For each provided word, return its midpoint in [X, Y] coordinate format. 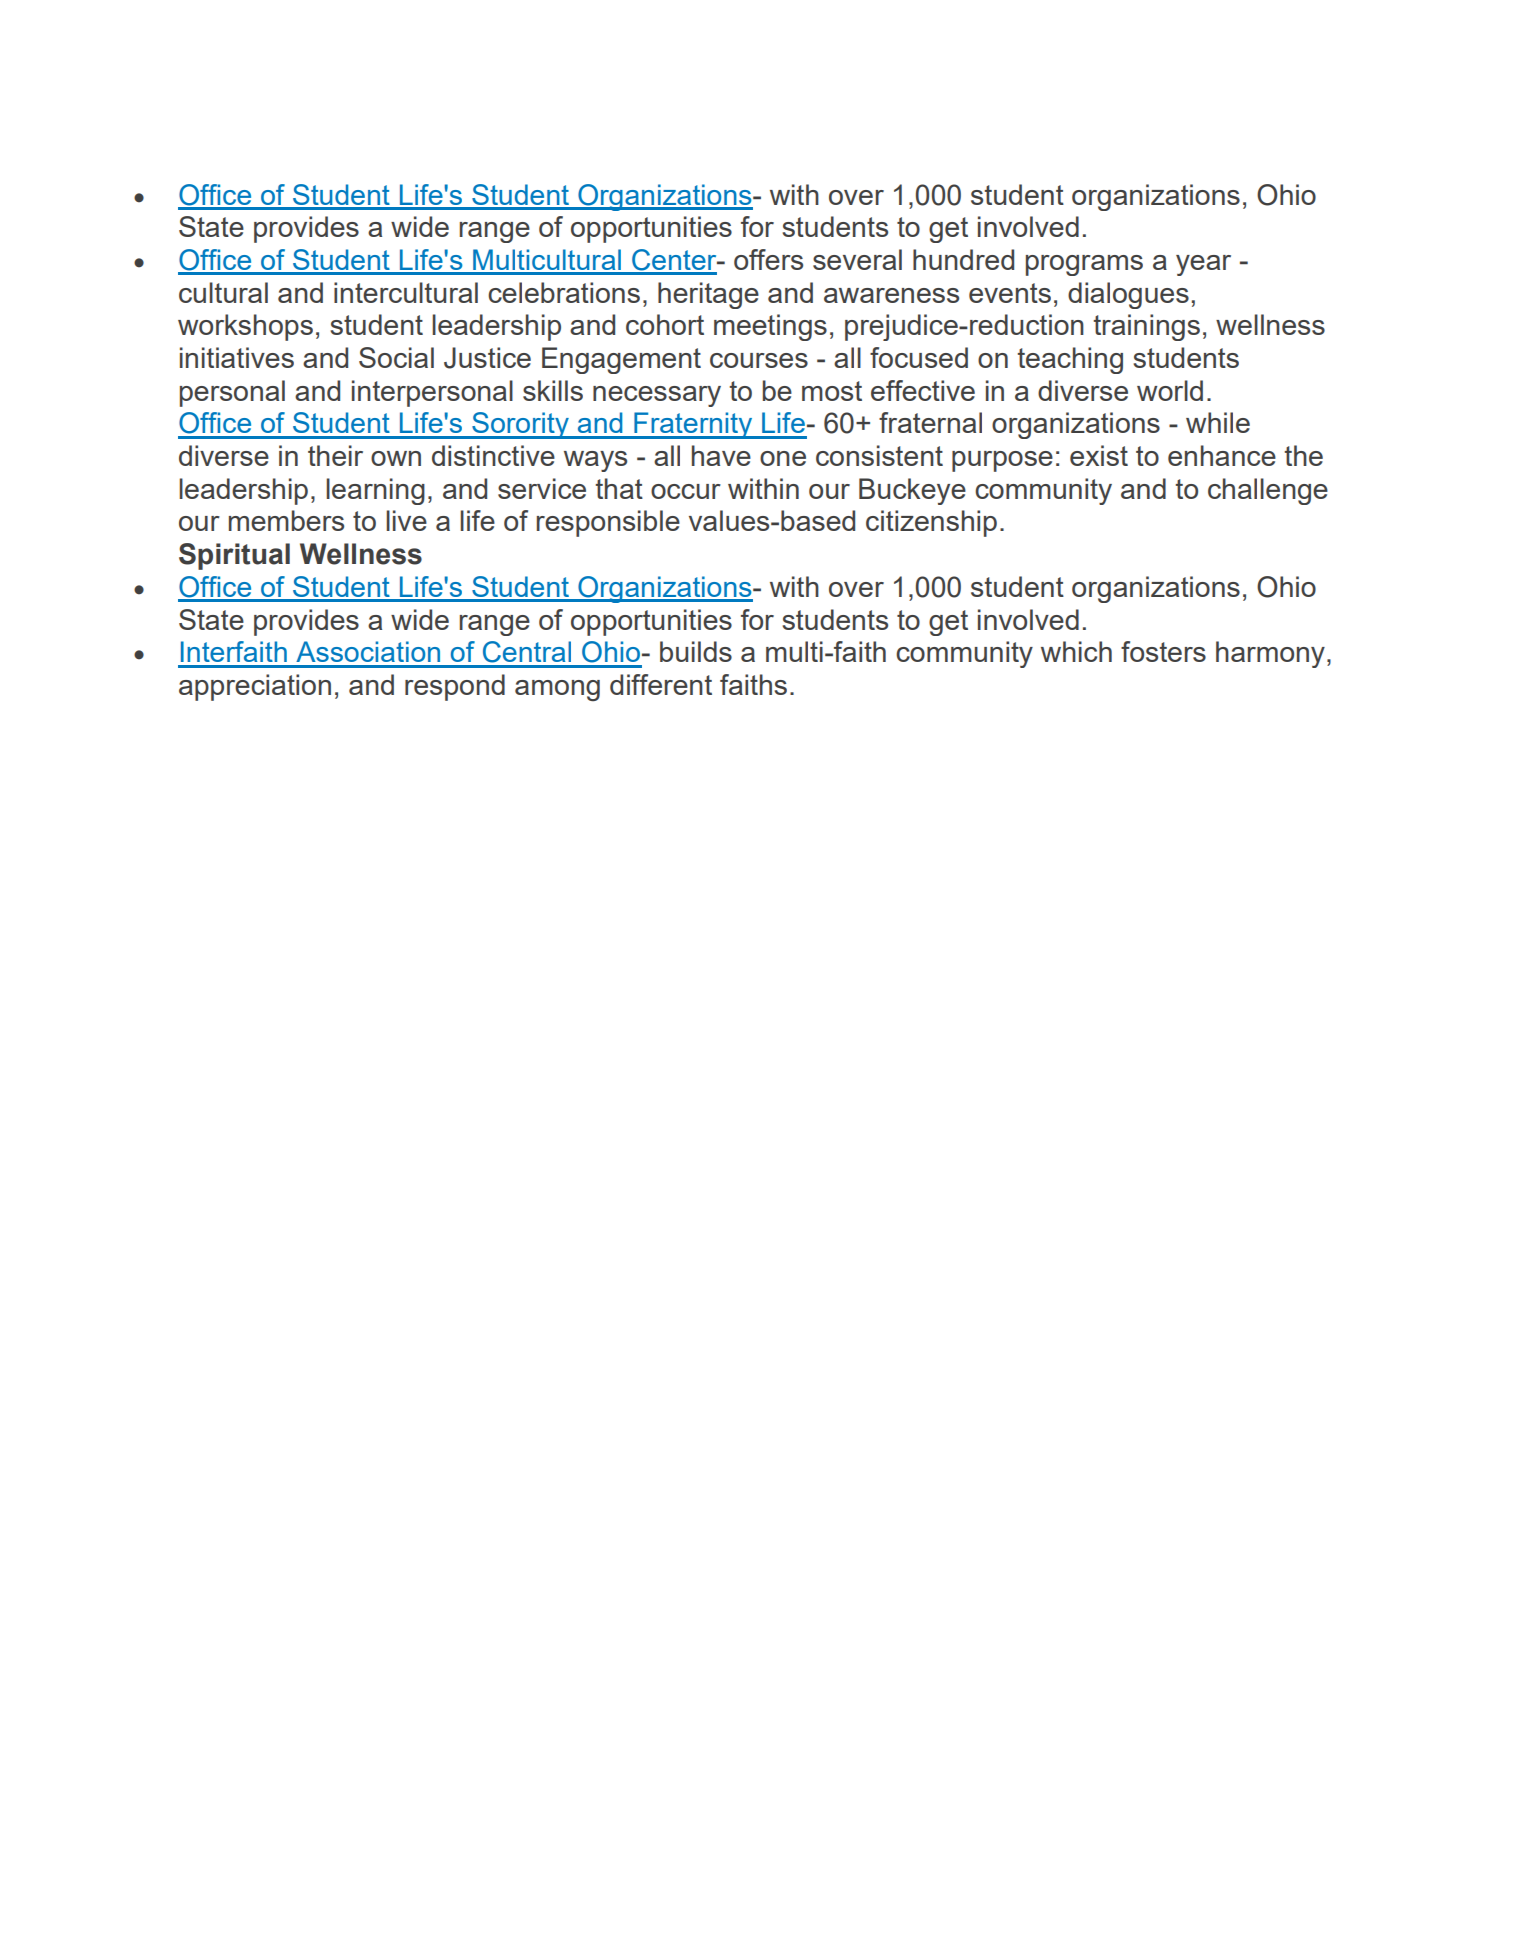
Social [396, 357]
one [783, 458]
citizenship [931, 523]
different [661, 684]
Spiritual [234, 556]
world [1170, 390]
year [1203, 265]
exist [1099, 455]
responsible [608, 523]
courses [759, 360]
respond [455, 687]
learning [375, 491]
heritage [708, 295]
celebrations [564, 292]
